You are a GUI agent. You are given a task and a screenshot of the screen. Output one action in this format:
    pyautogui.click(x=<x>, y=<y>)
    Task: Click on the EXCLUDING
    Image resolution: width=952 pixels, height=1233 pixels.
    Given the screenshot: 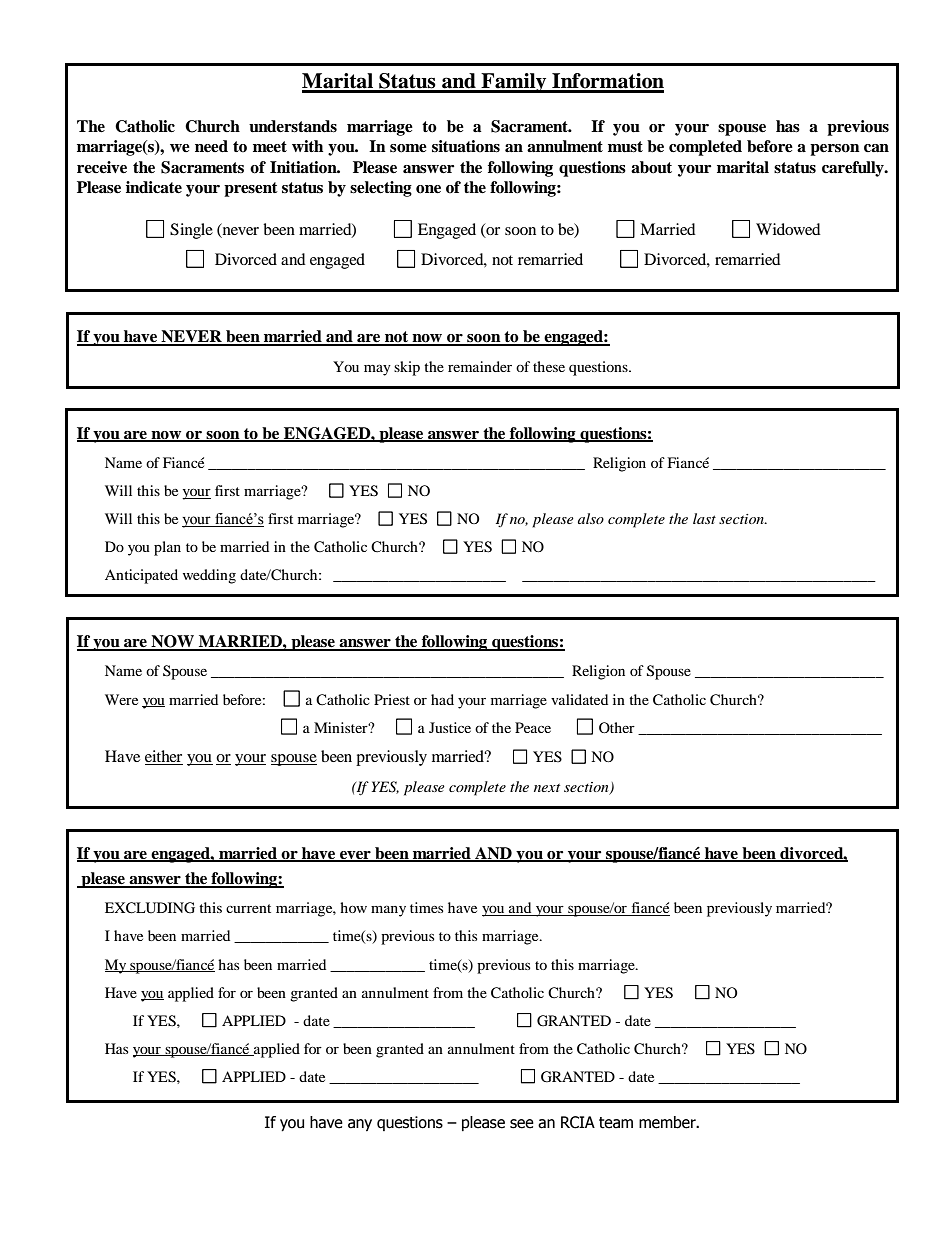 What is the action you would take?
    pyautogui.click(x=150, y=908)
